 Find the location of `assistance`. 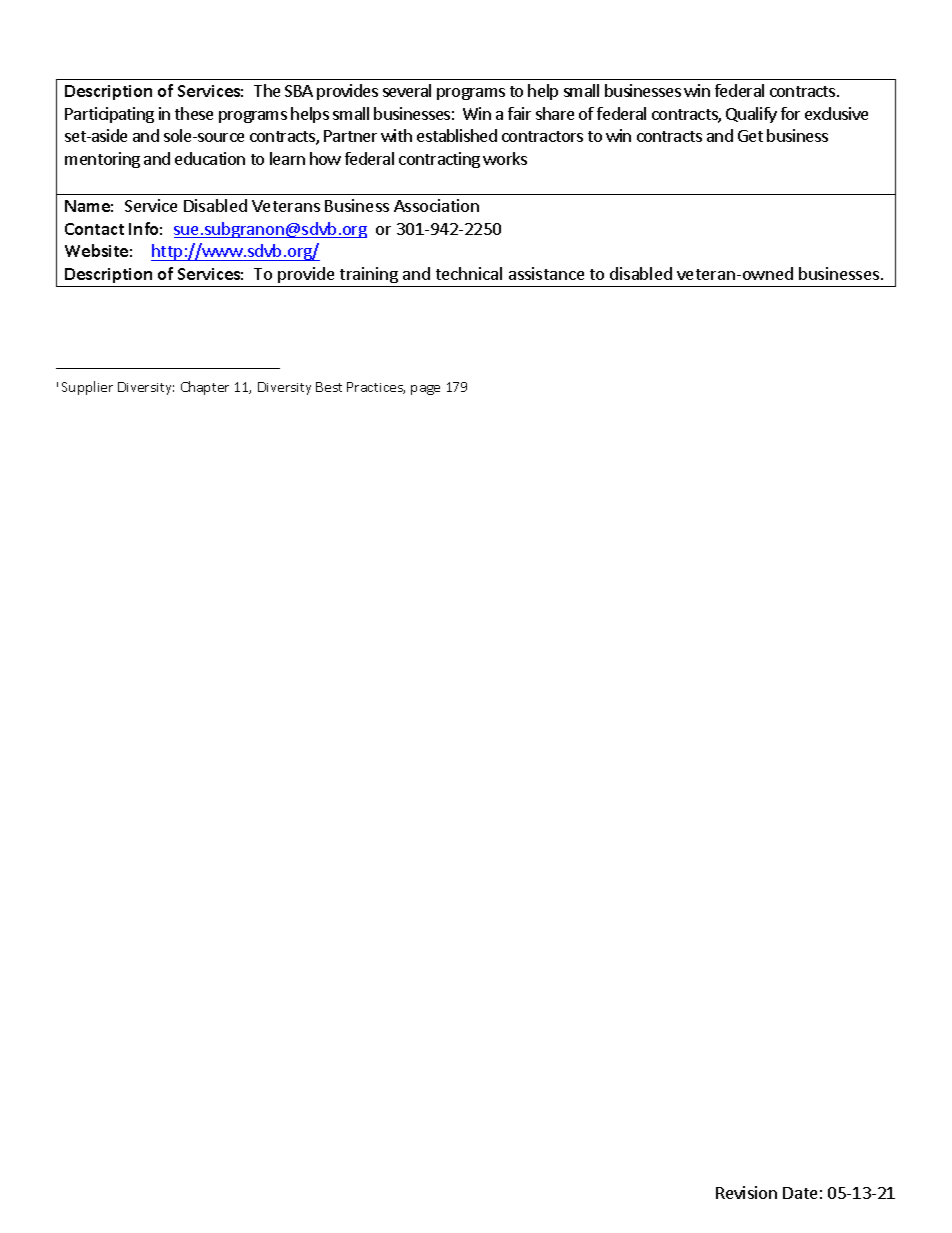

assistance is located at coordinates (546, 273).
